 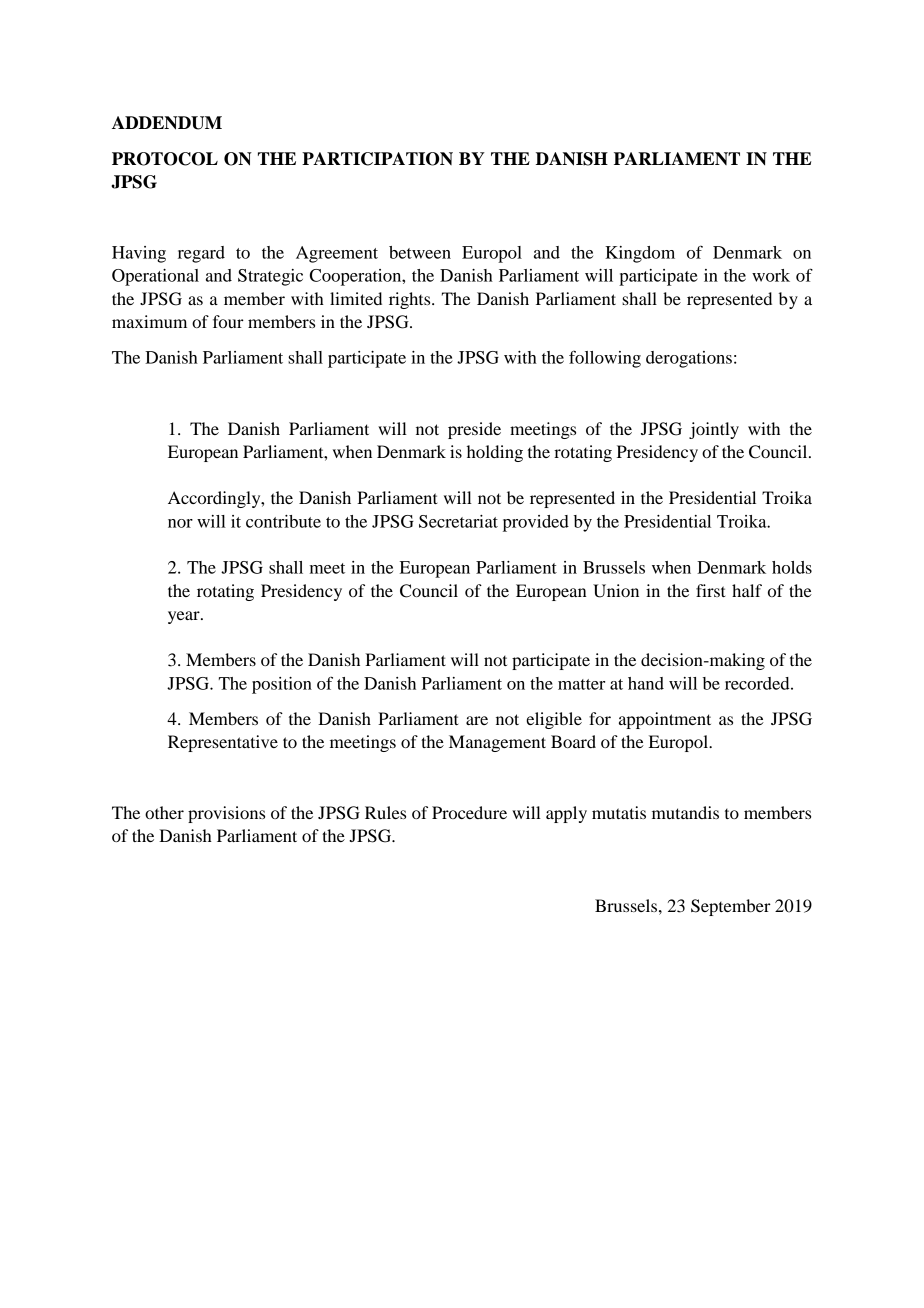 I want to click on are, so click(x=477, y=720).
